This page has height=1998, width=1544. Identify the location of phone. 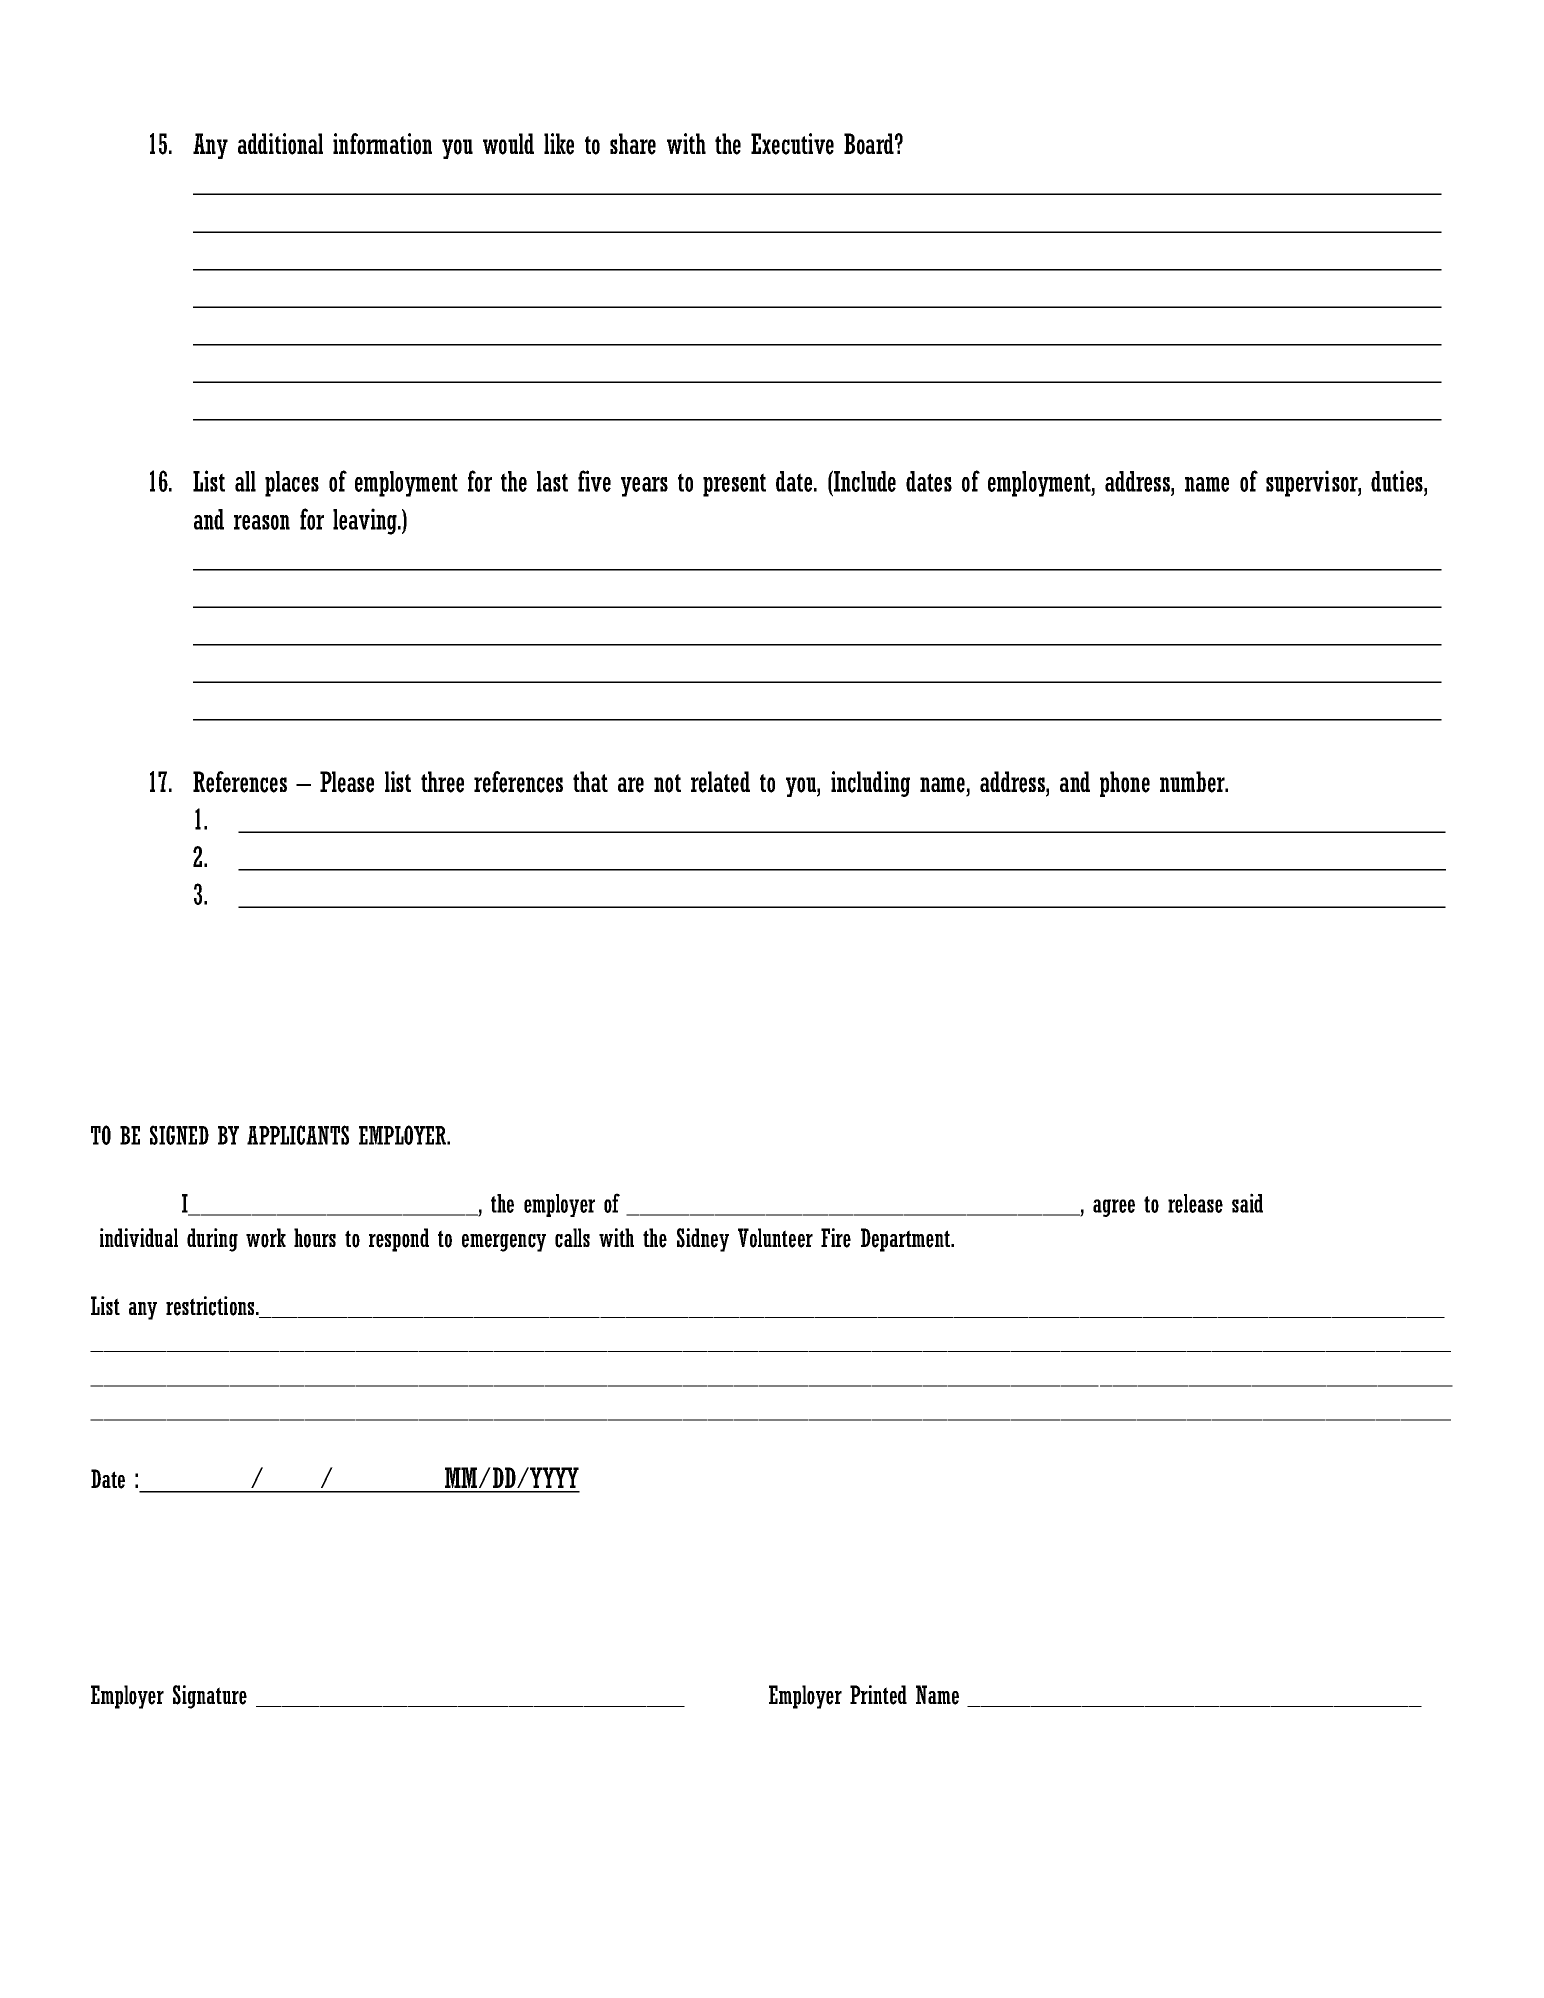
(1125, 784).
